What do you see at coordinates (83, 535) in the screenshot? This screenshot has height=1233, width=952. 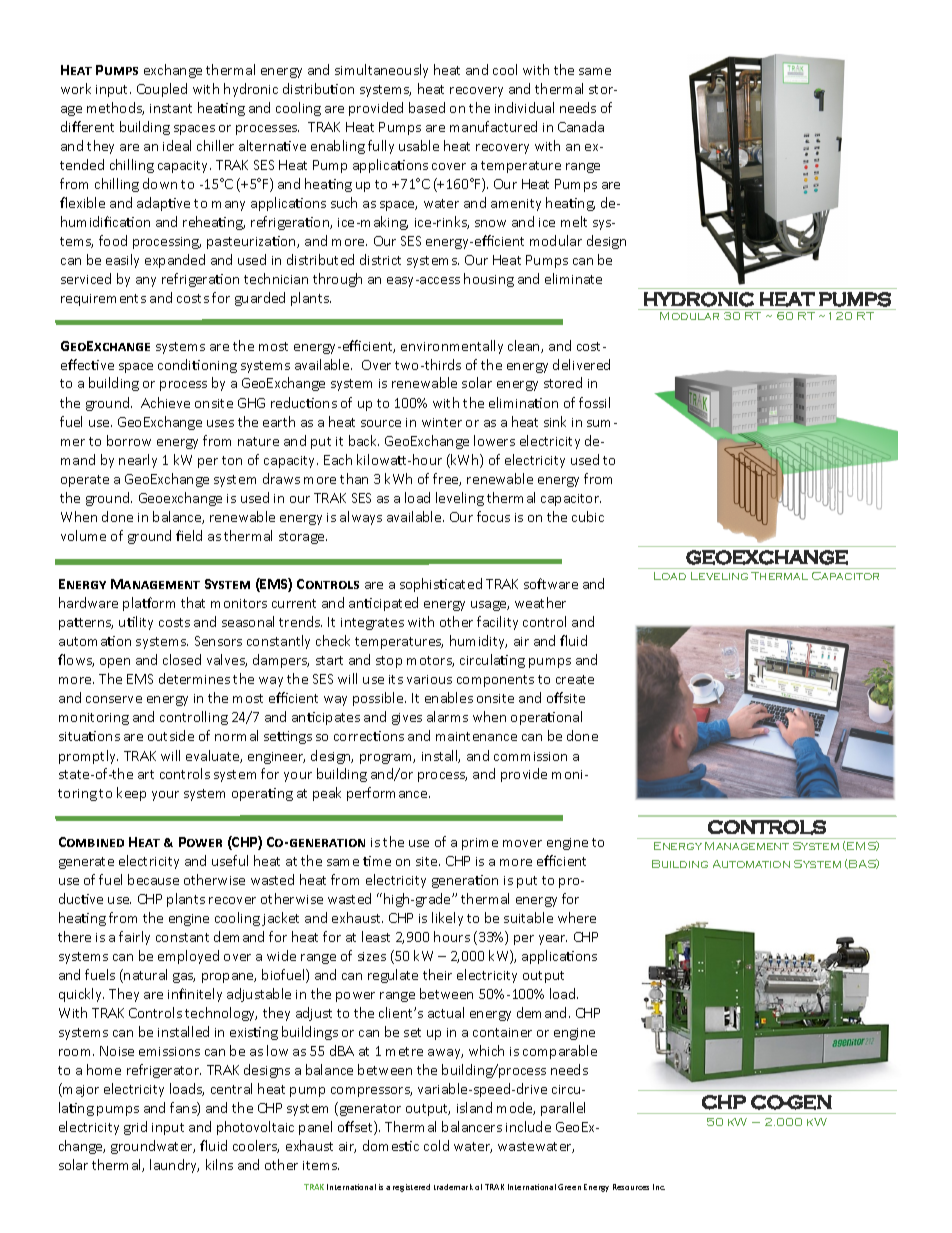 I see `volume` at bounding box center [83, 535].
